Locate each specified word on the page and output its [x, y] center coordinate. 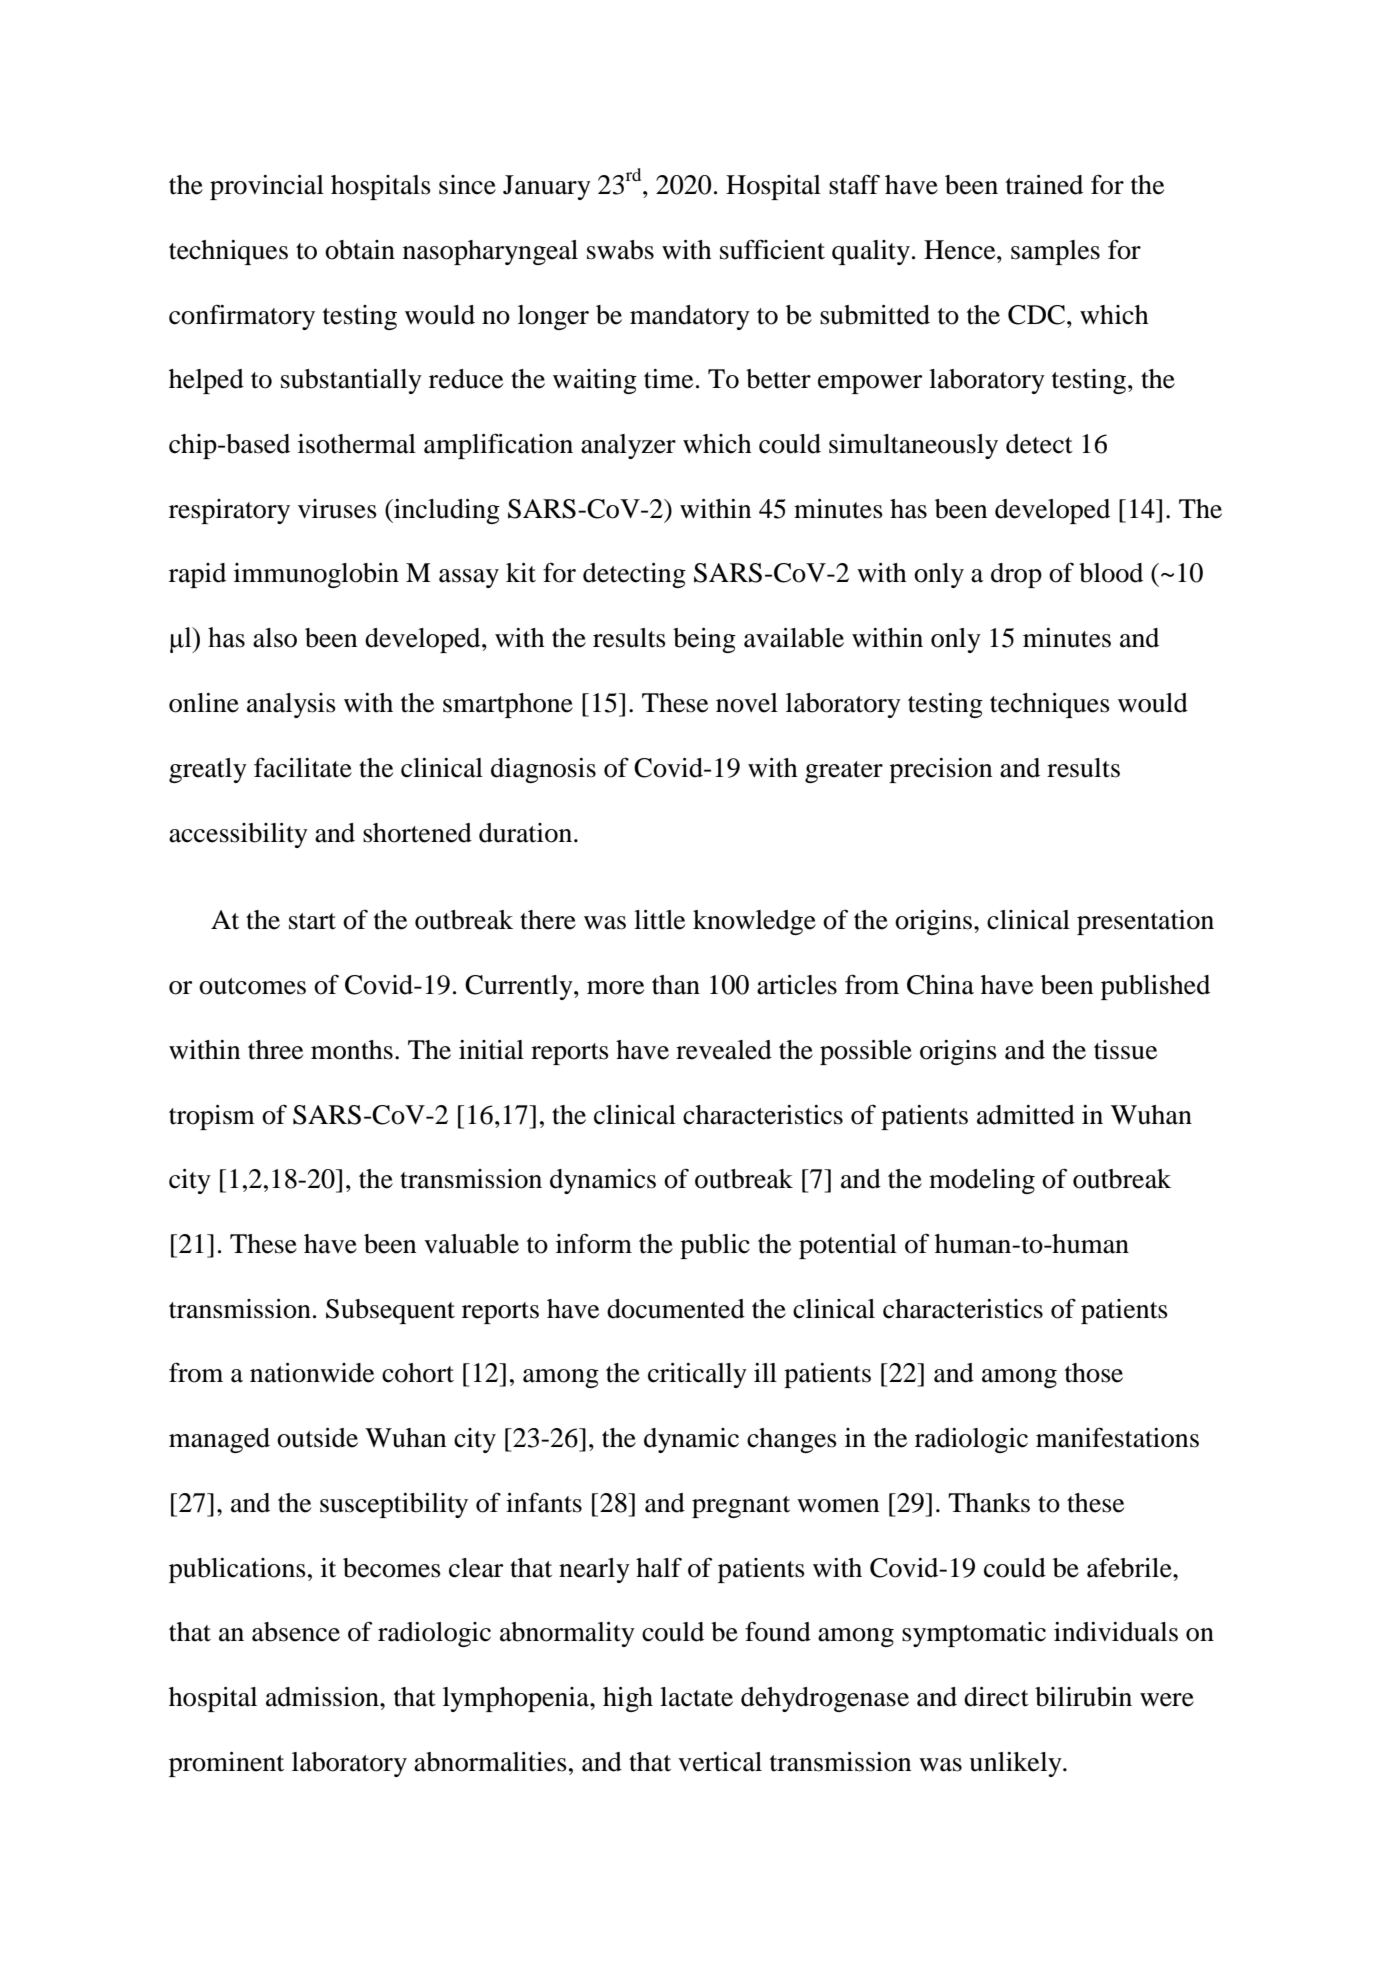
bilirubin [1083, 1697]
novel [747, 703]
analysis [291, 705]
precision [940, 770]
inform [594, 1243]
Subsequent [390, 1311]
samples [1055, 252]
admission [323, 1697]
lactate [696, 1697]
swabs [620, 250]
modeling [982, 1181]
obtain [360, 250]
